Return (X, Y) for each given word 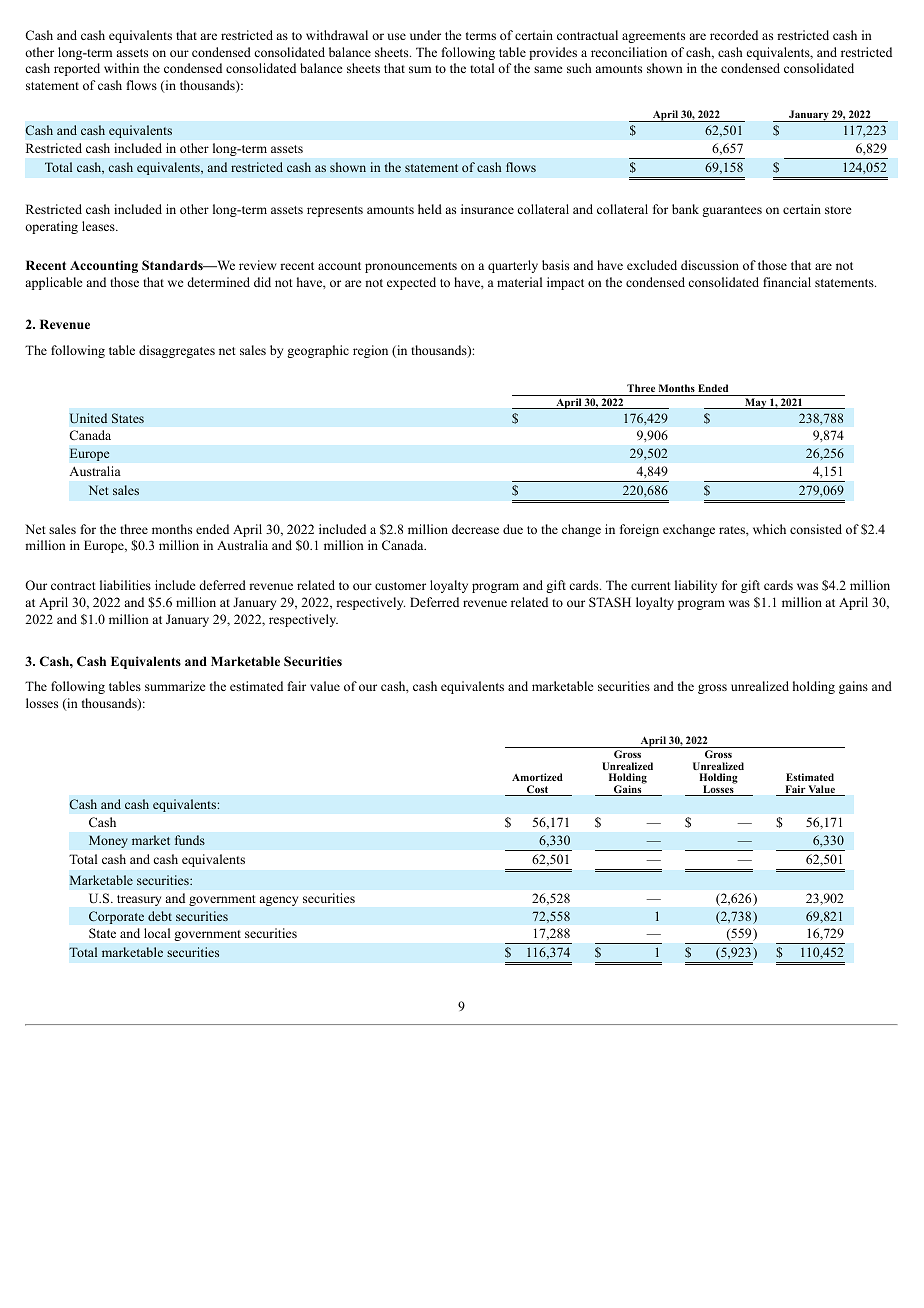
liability (696, 586)
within (121, 68)
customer (400, 586)
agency (279, 901)
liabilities (125, 585)
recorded (734, 35)
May (756, 403)
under (425, 35)
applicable (54, 283)
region (370, 351)
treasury (139, 900)
